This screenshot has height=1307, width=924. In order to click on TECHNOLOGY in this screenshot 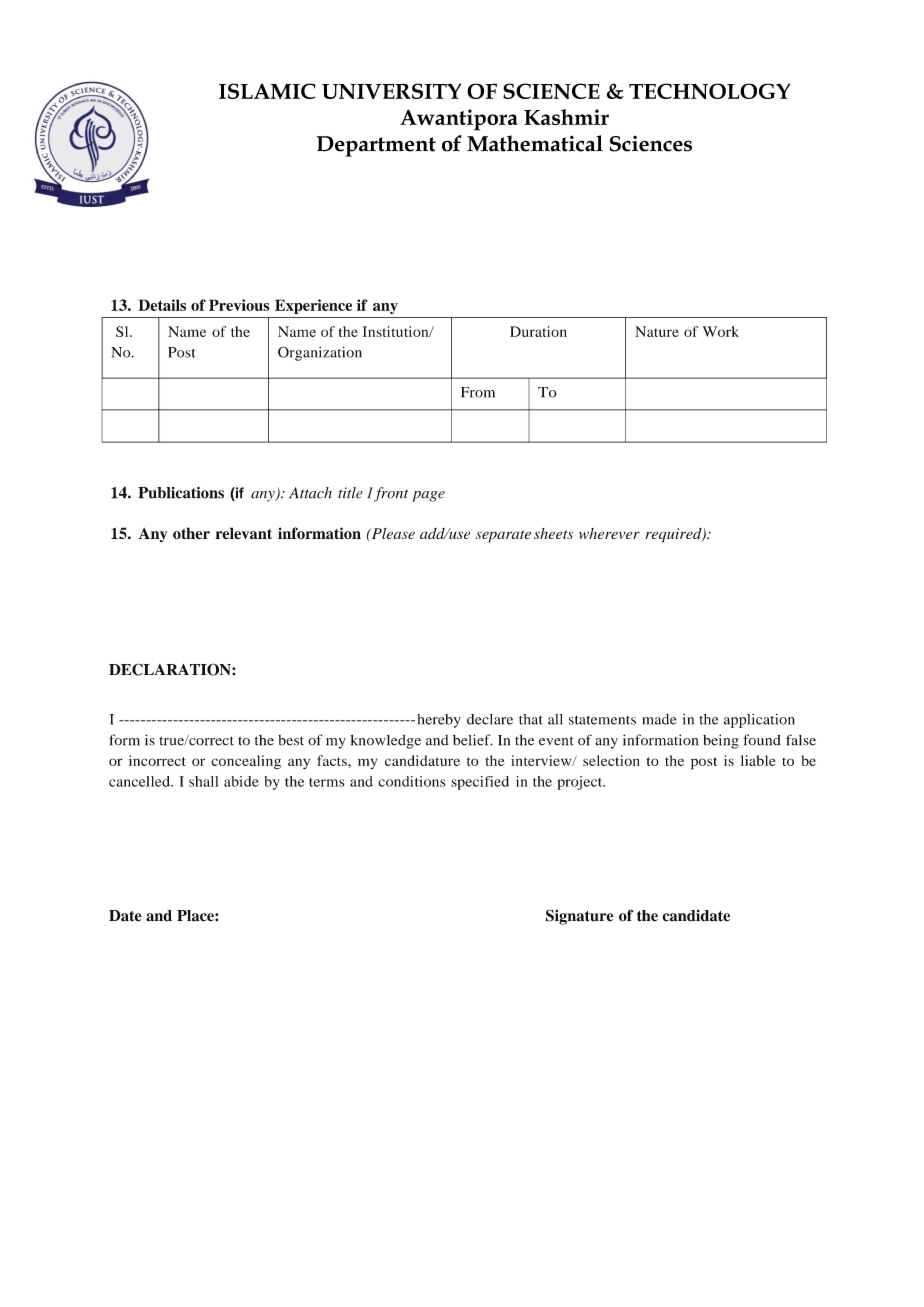, I will do `click(709, 91)`.
